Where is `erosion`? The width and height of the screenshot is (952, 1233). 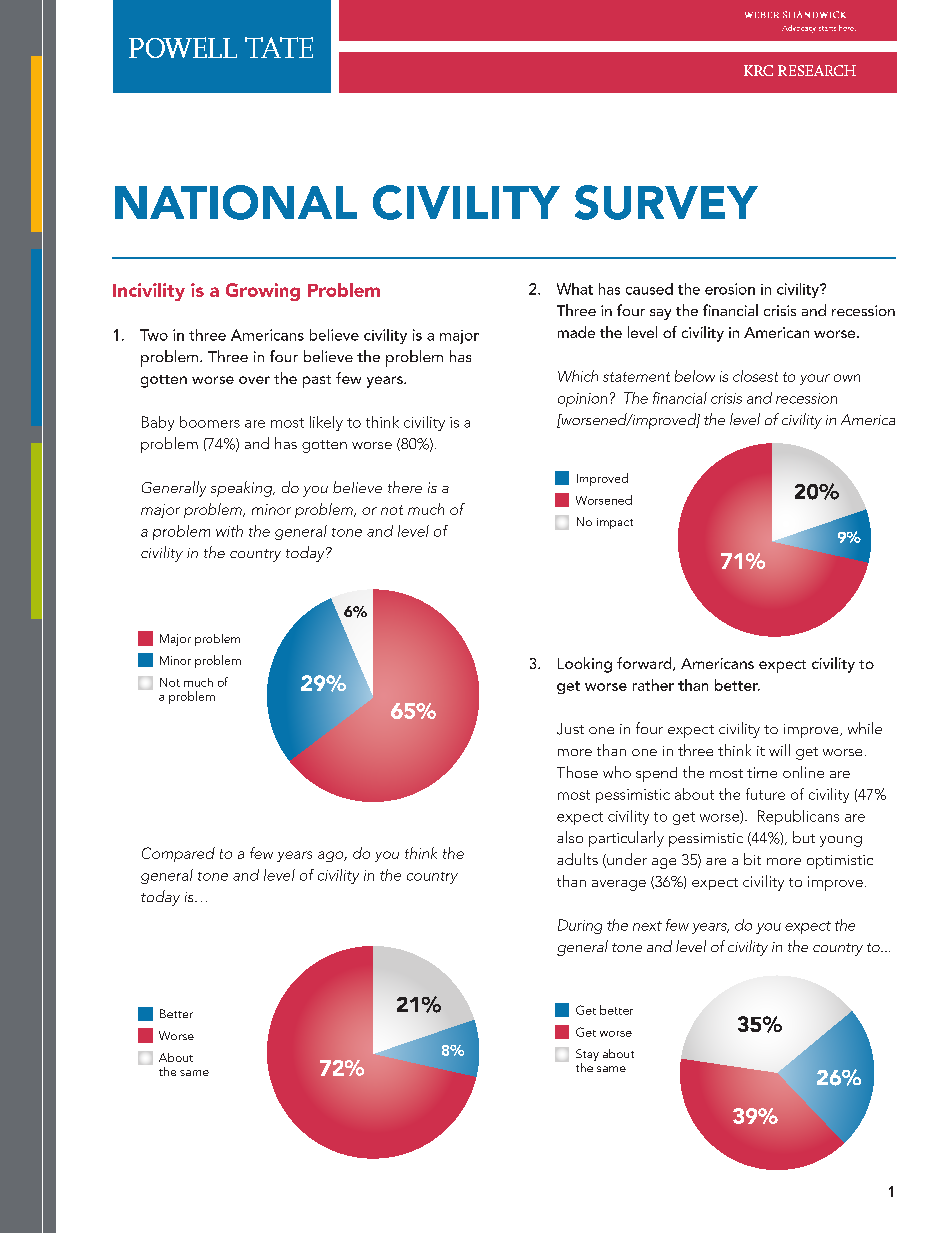 erosion is located at coordinates (730, 289).
